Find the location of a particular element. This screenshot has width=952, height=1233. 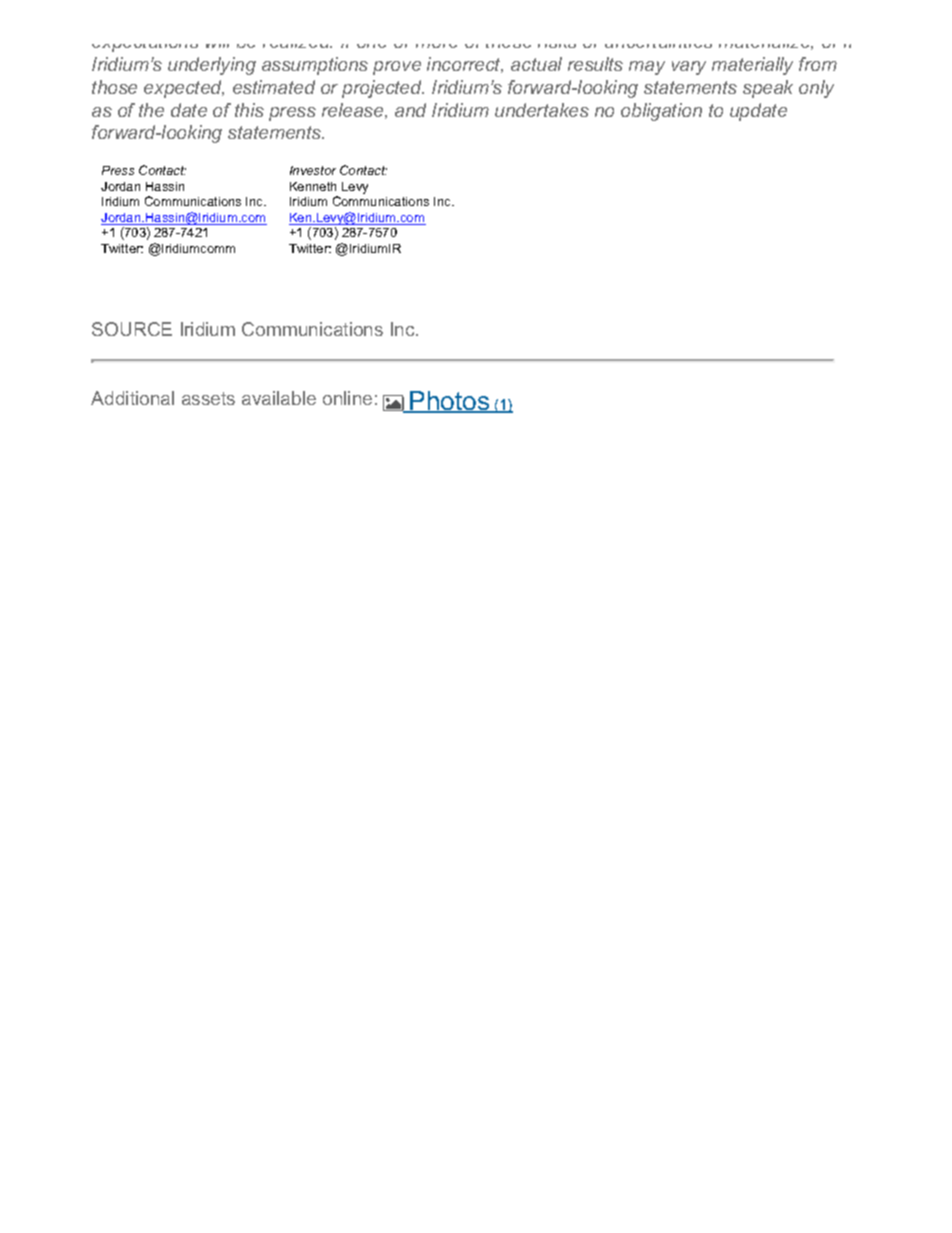

assets is located at coordinates (208, 398).
